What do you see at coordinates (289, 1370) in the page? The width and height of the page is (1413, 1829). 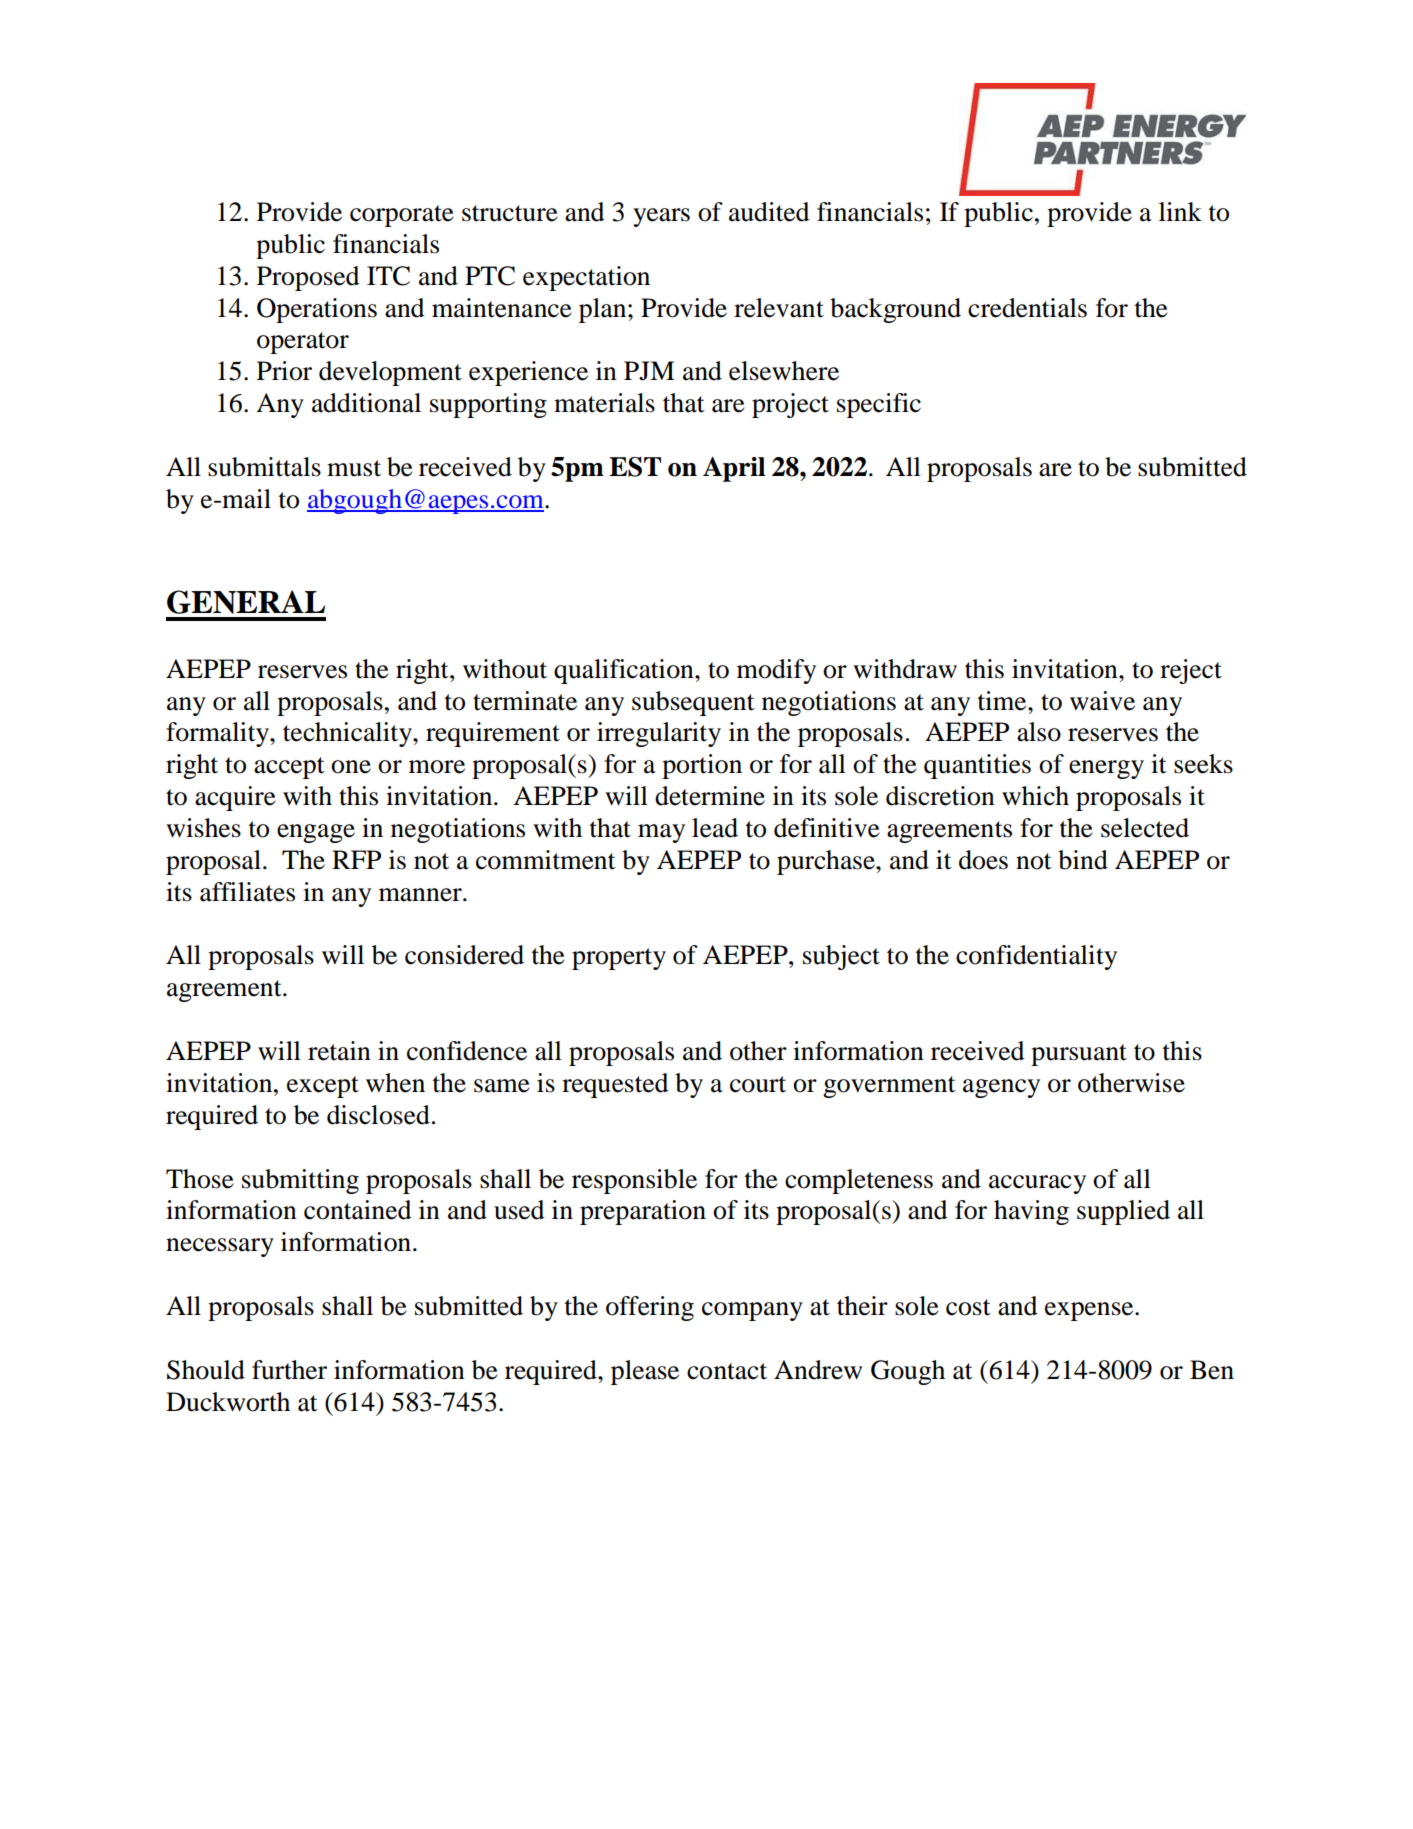 I see `further` at bounding box center [289, 1370].
